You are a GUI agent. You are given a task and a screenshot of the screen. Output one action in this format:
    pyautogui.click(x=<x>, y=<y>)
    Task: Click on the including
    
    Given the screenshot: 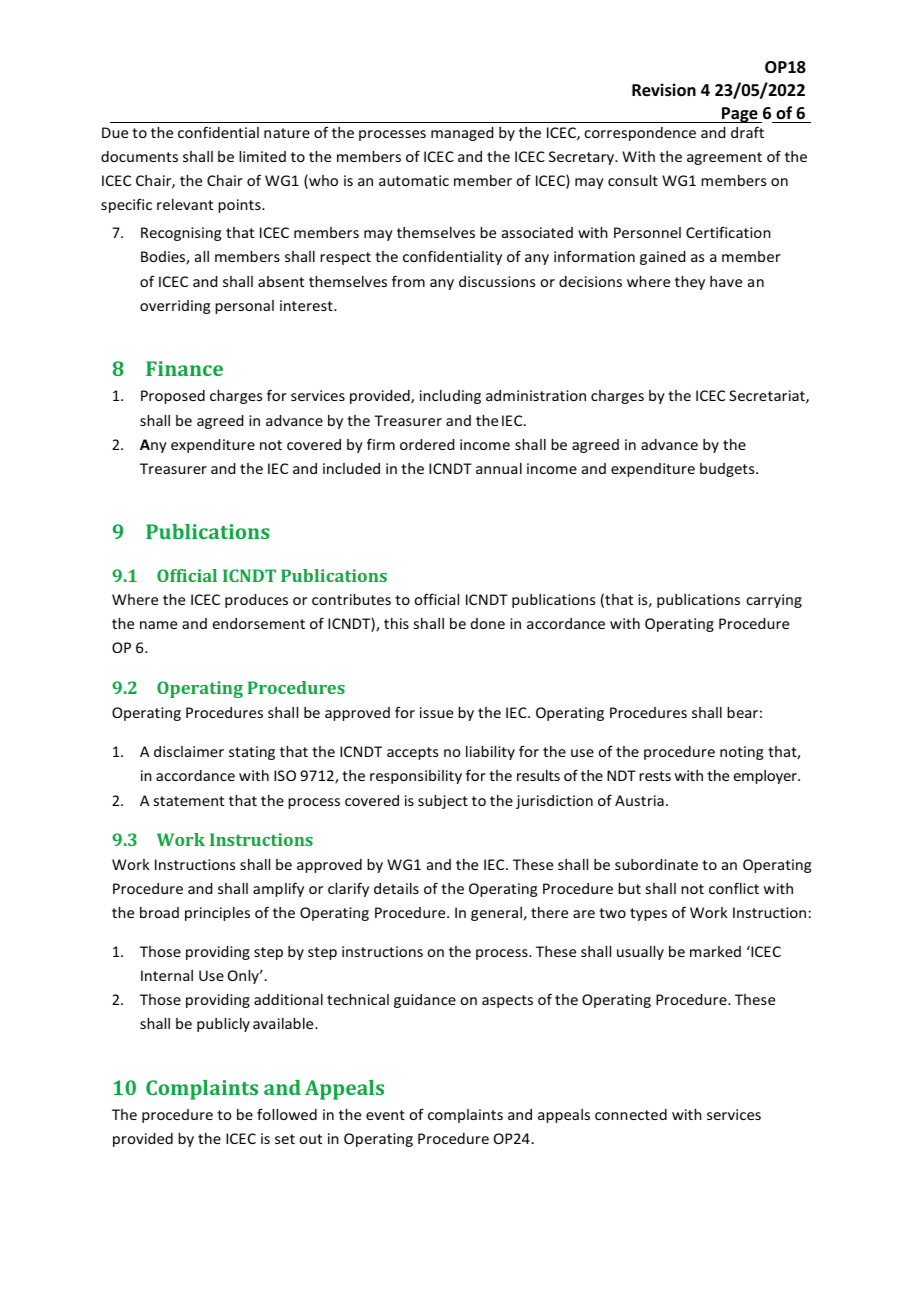 What is the action you would take?
    pyautogui.click(x=450, y=397)
